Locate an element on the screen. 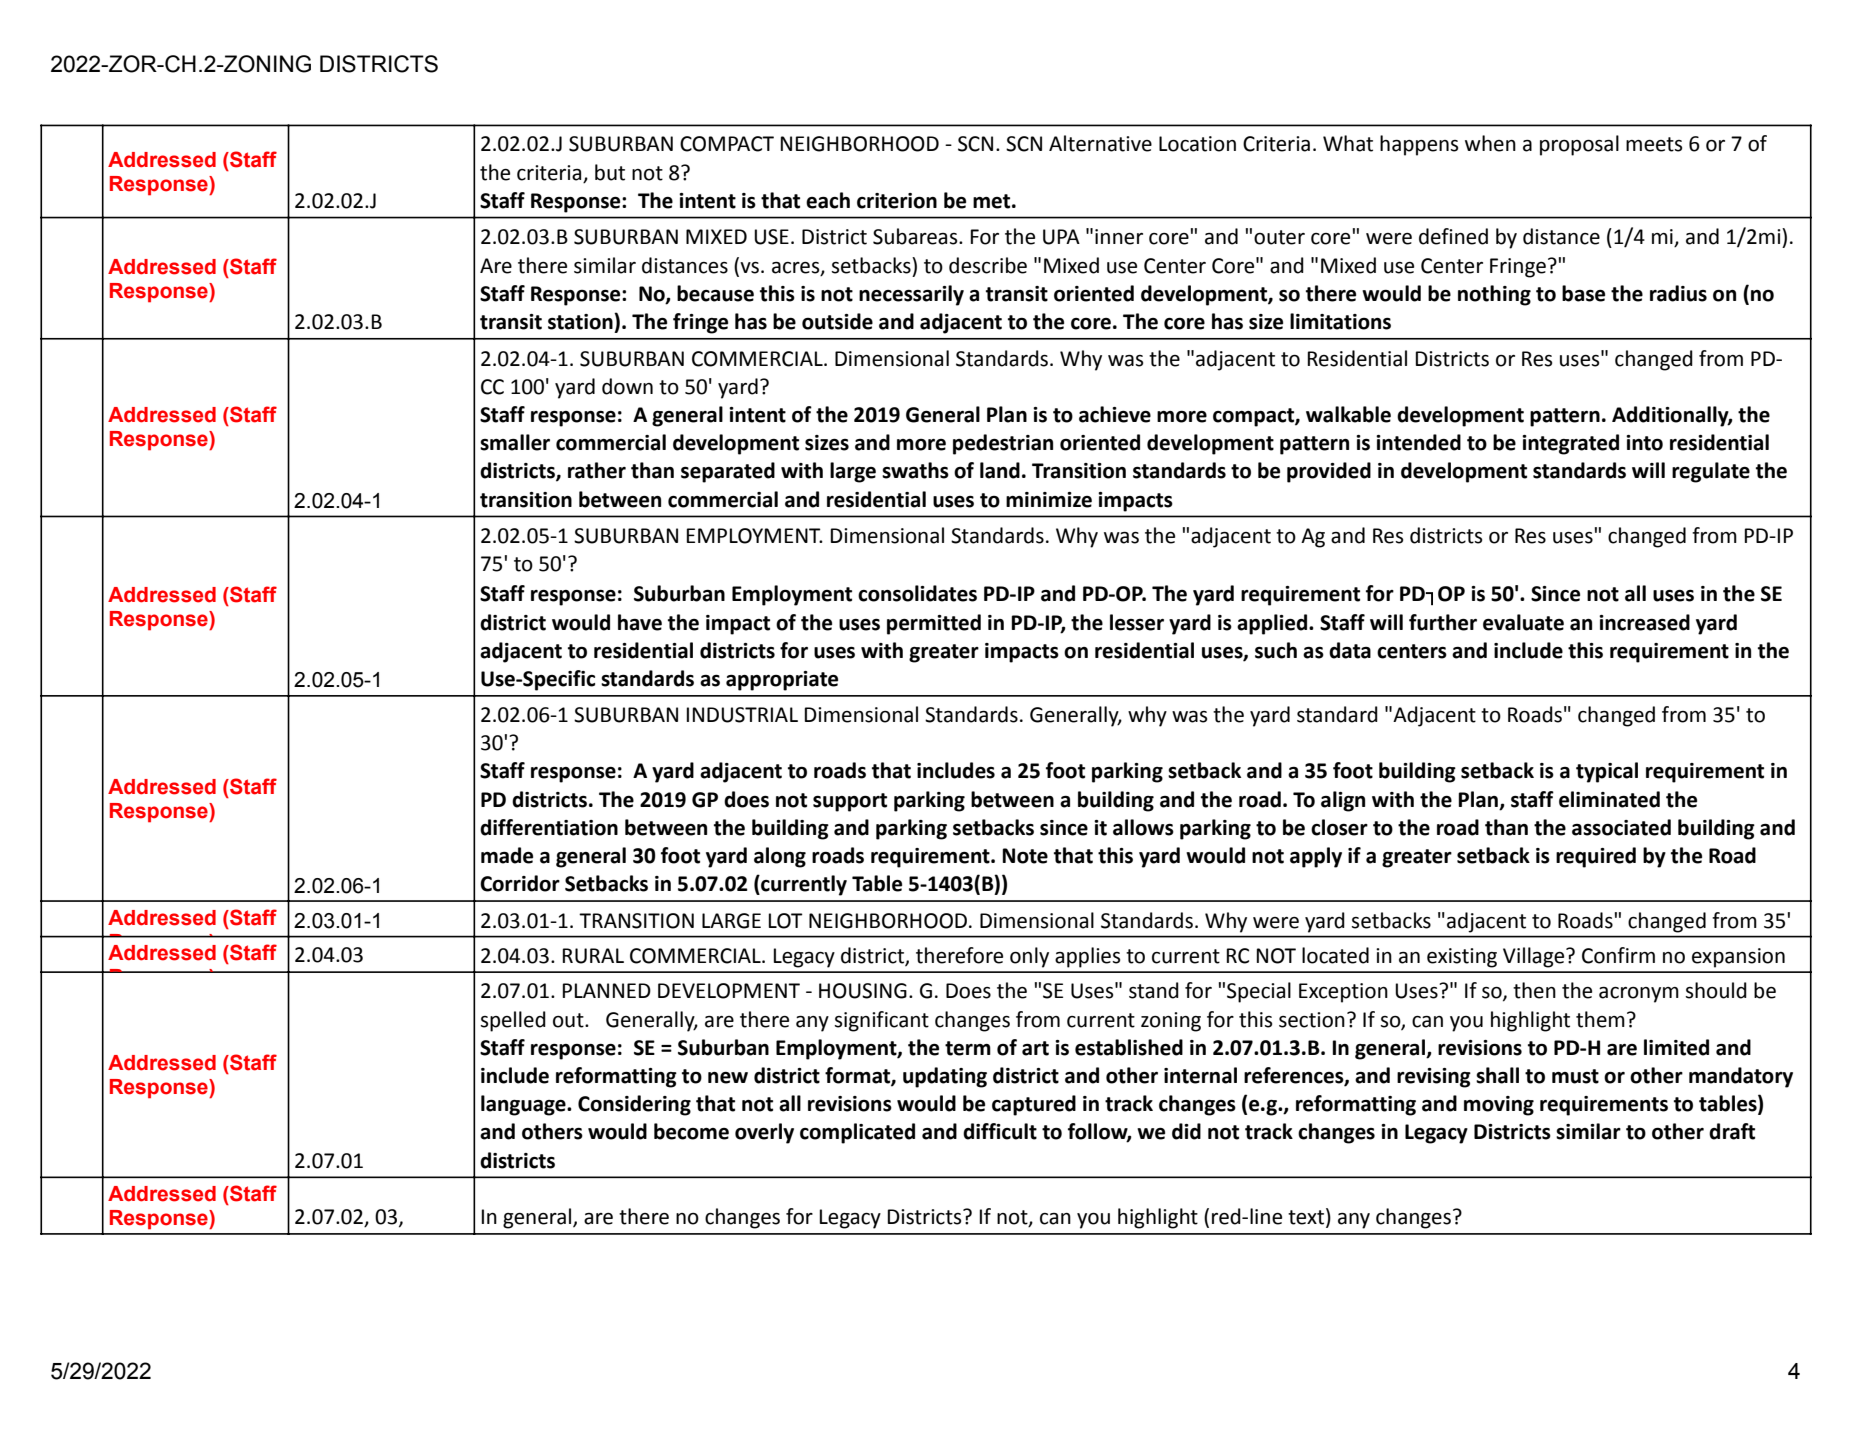 The width and height of the screenshot is (1852, 1431). Alternative is located at coordinates (1100, 143).
